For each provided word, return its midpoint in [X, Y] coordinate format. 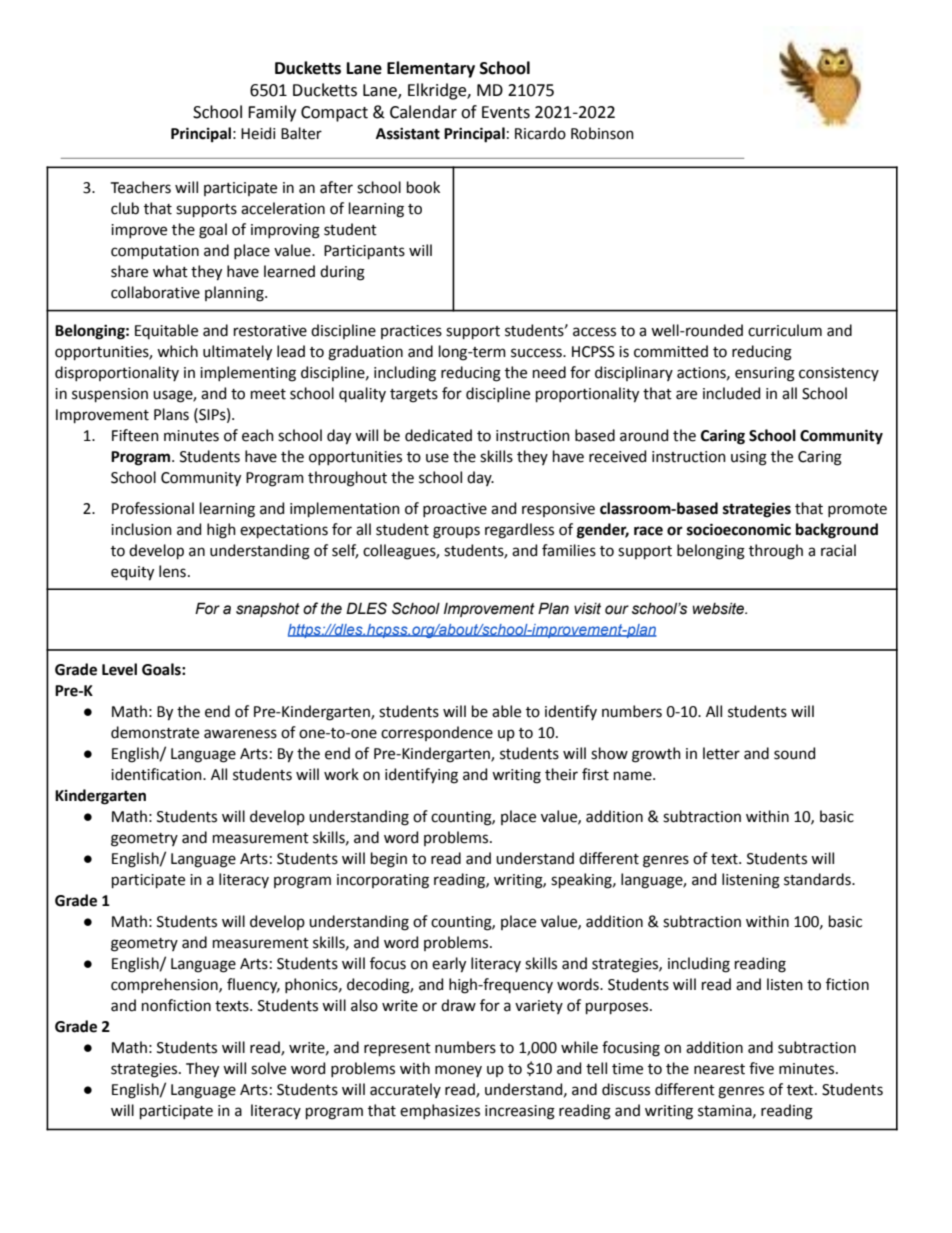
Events [506, 112]
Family [272, 113]
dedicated [438, 435]
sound [794, 753]
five [761, 1068]
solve [268, 1068]
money [458, 1071]
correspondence [437, 733]
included [731, 393]
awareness [240, 734]
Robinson [602, 133]
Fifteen [135, 435]
